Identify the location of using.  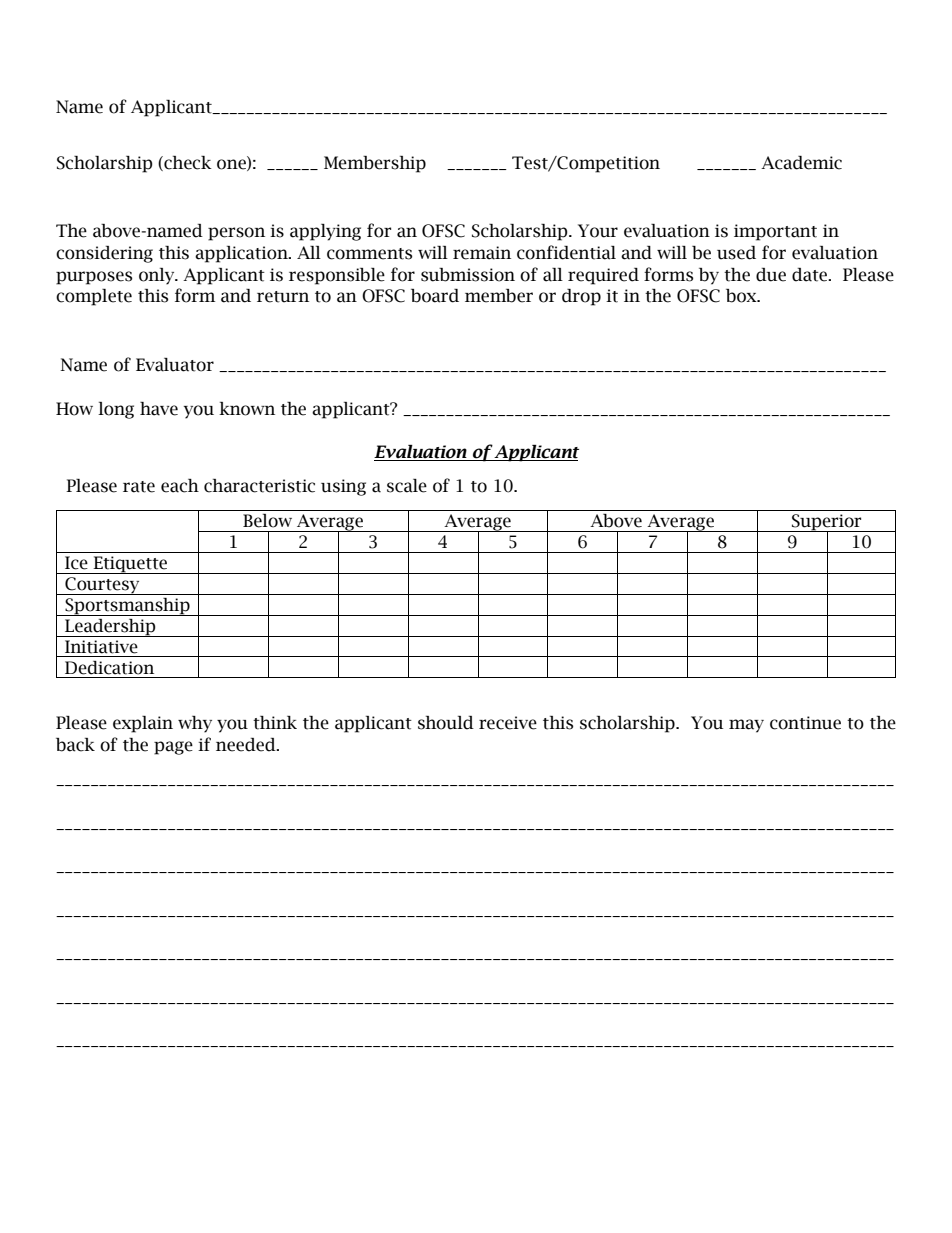
(343, 487).
